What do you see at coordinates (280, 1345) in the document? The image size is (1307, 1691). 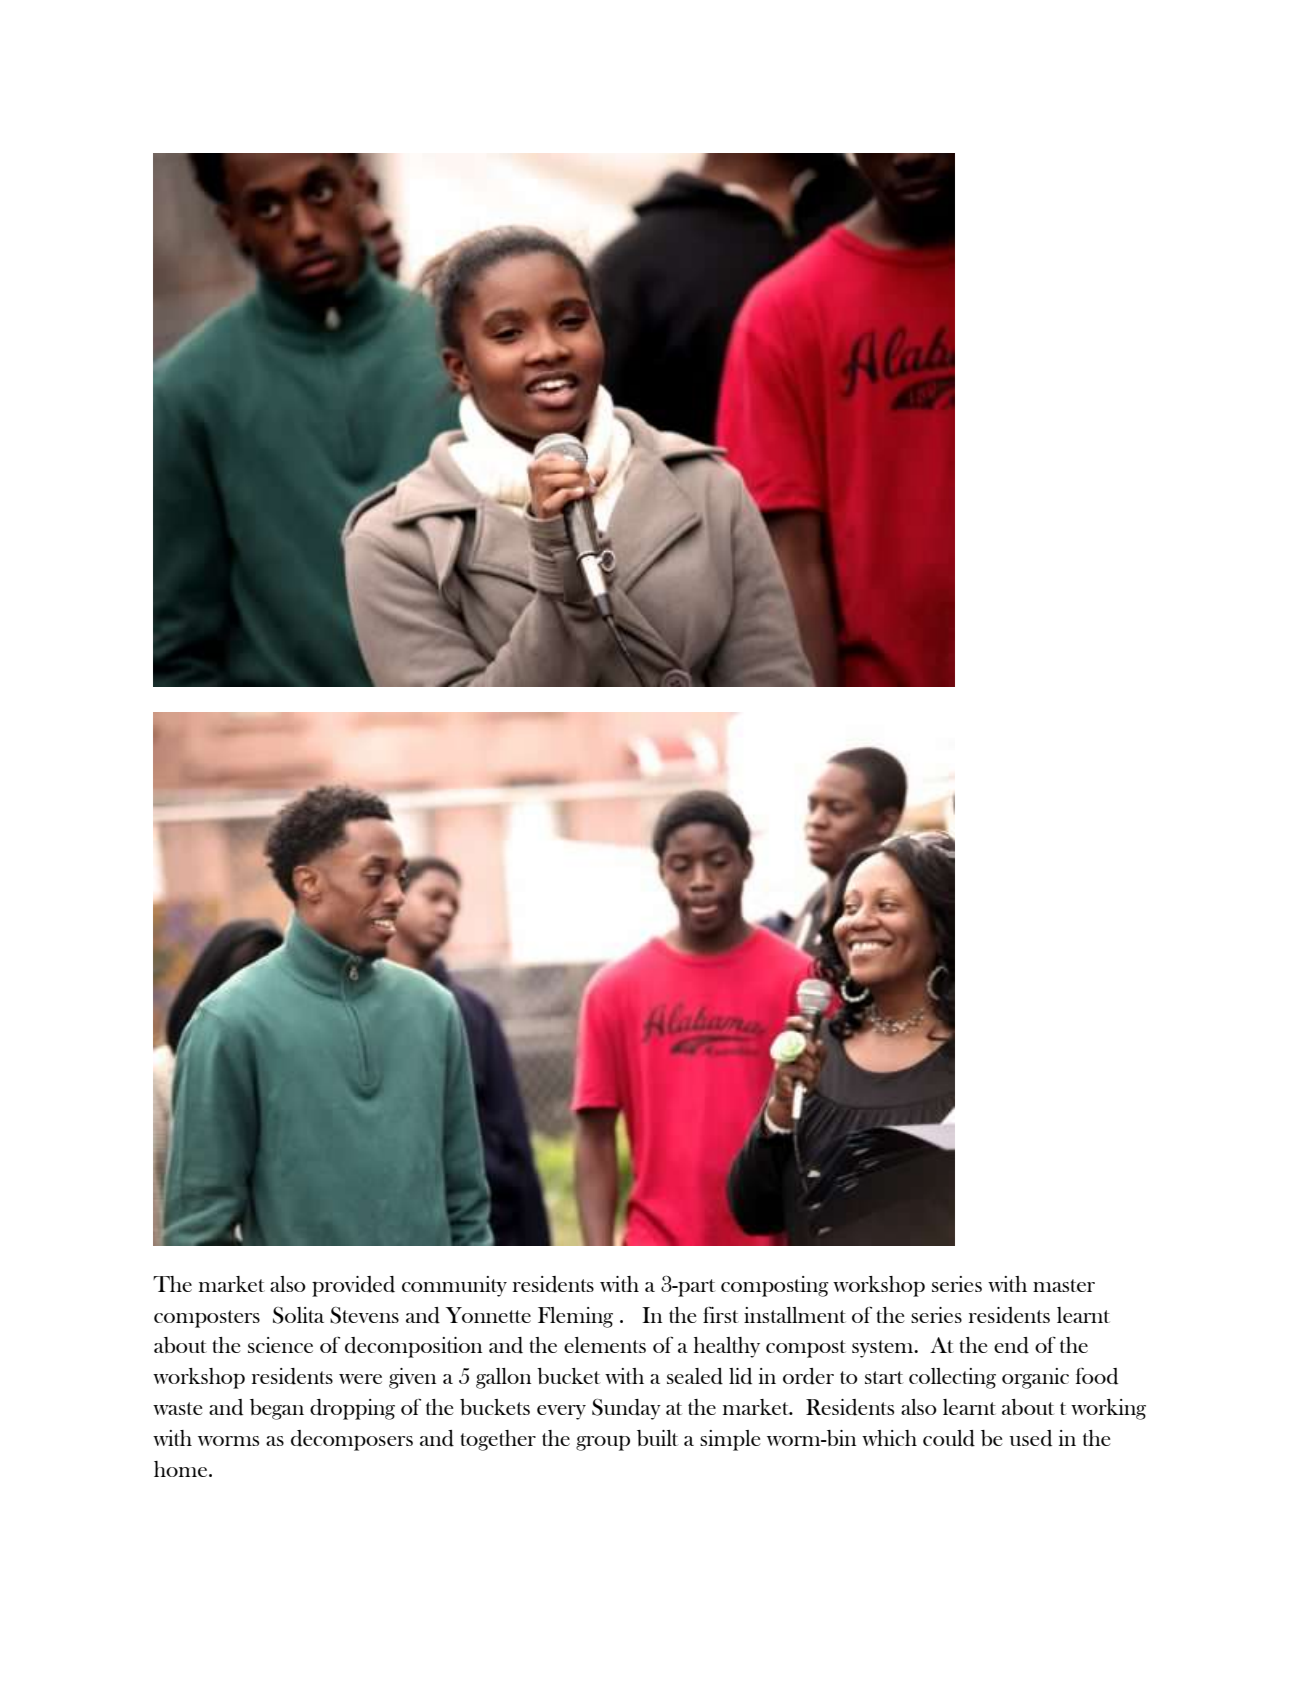 I see `science` at bounding box center [280, 1345].
